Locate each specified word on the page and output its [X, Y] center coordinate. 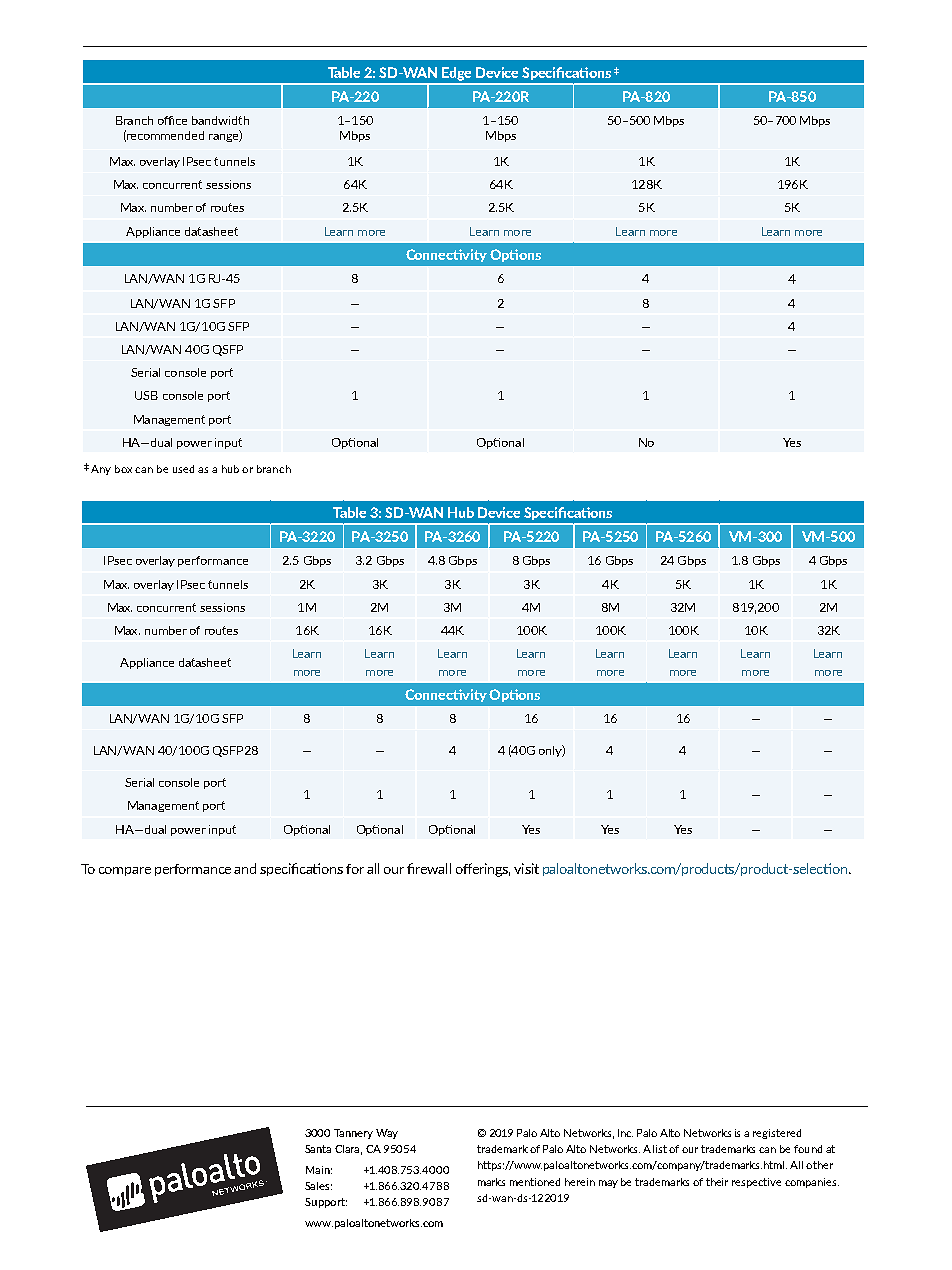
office [172, 120]
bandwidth [220, 120]
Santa [318, 1149]
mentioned [535, 1182]
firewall [429, 868]
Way [387, 1134]
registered [777, 1134]
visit [526, 868]
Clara [348, 1150]
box [123, 469]
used [183, 469]
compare [125, 871]
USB [146, 395]
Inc [625, 1133]
